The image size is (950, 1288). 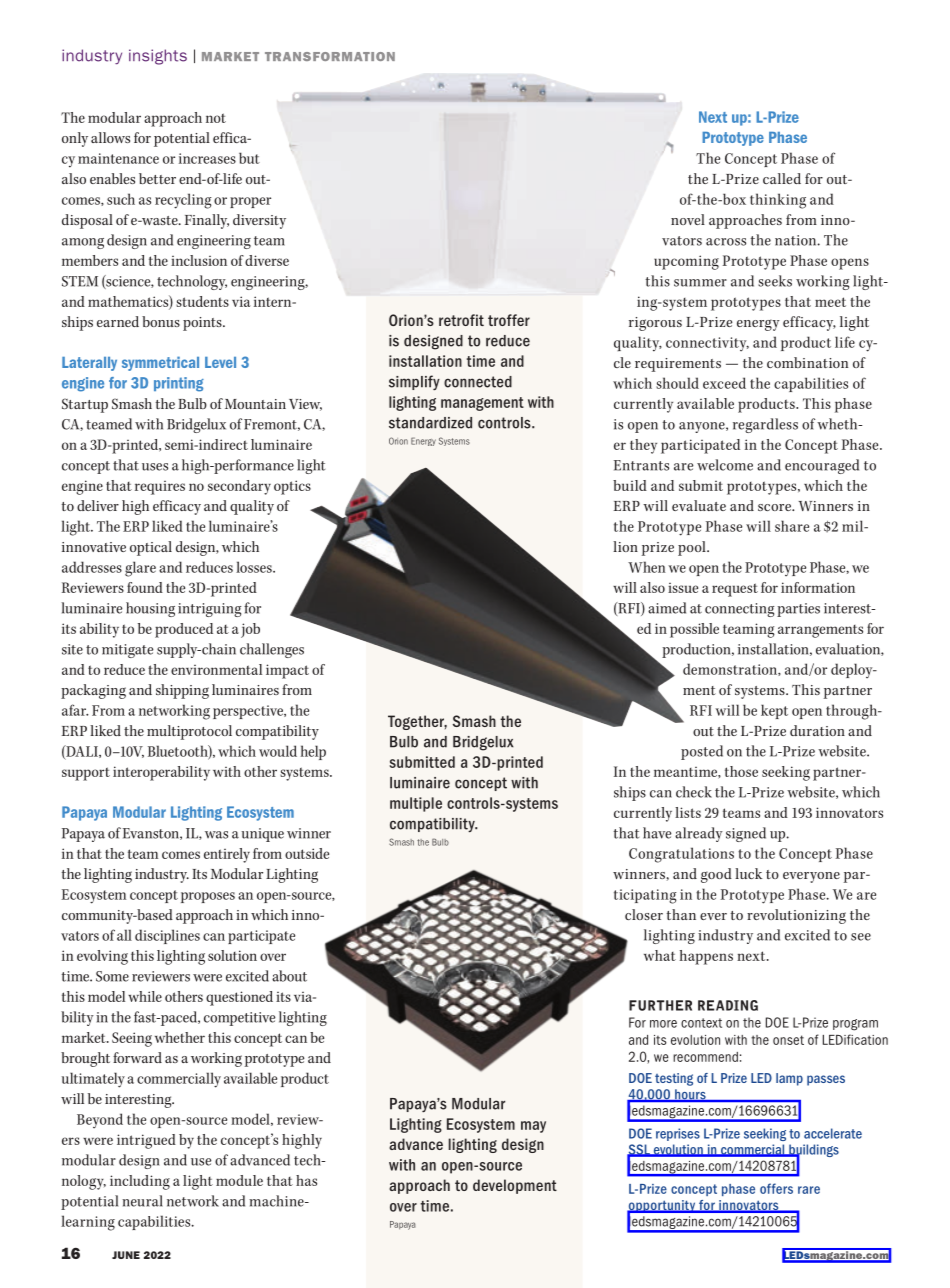 What do you see at coordinates (145, 996) in the screenshot?
I see `while` at bounding box center [145, 996].
